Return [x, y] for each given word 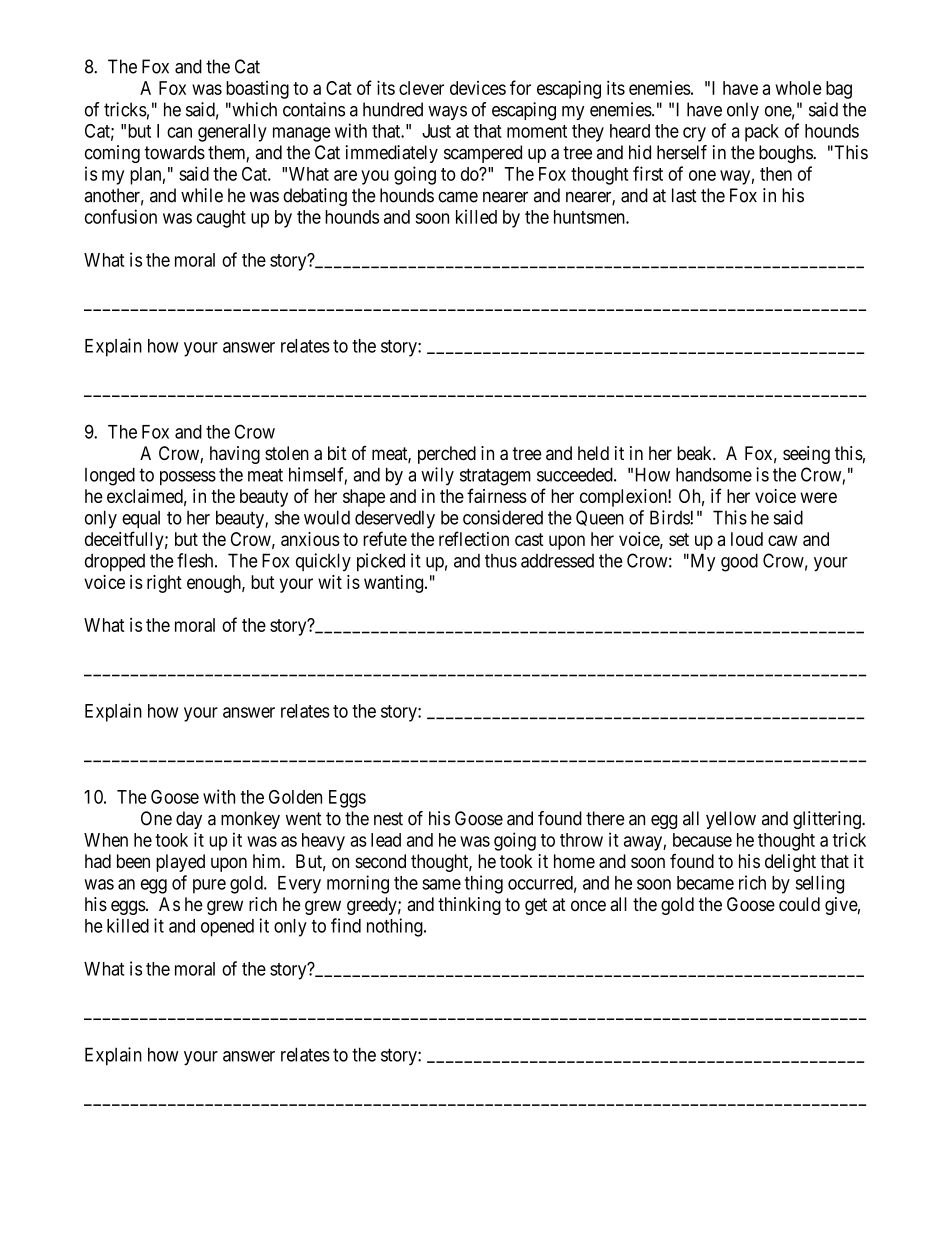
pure [209, 886]
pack [762, 133]
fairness [497, 495]
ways [447, 113]
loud [747, 539]
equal [141, 519]
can [179, 132]
